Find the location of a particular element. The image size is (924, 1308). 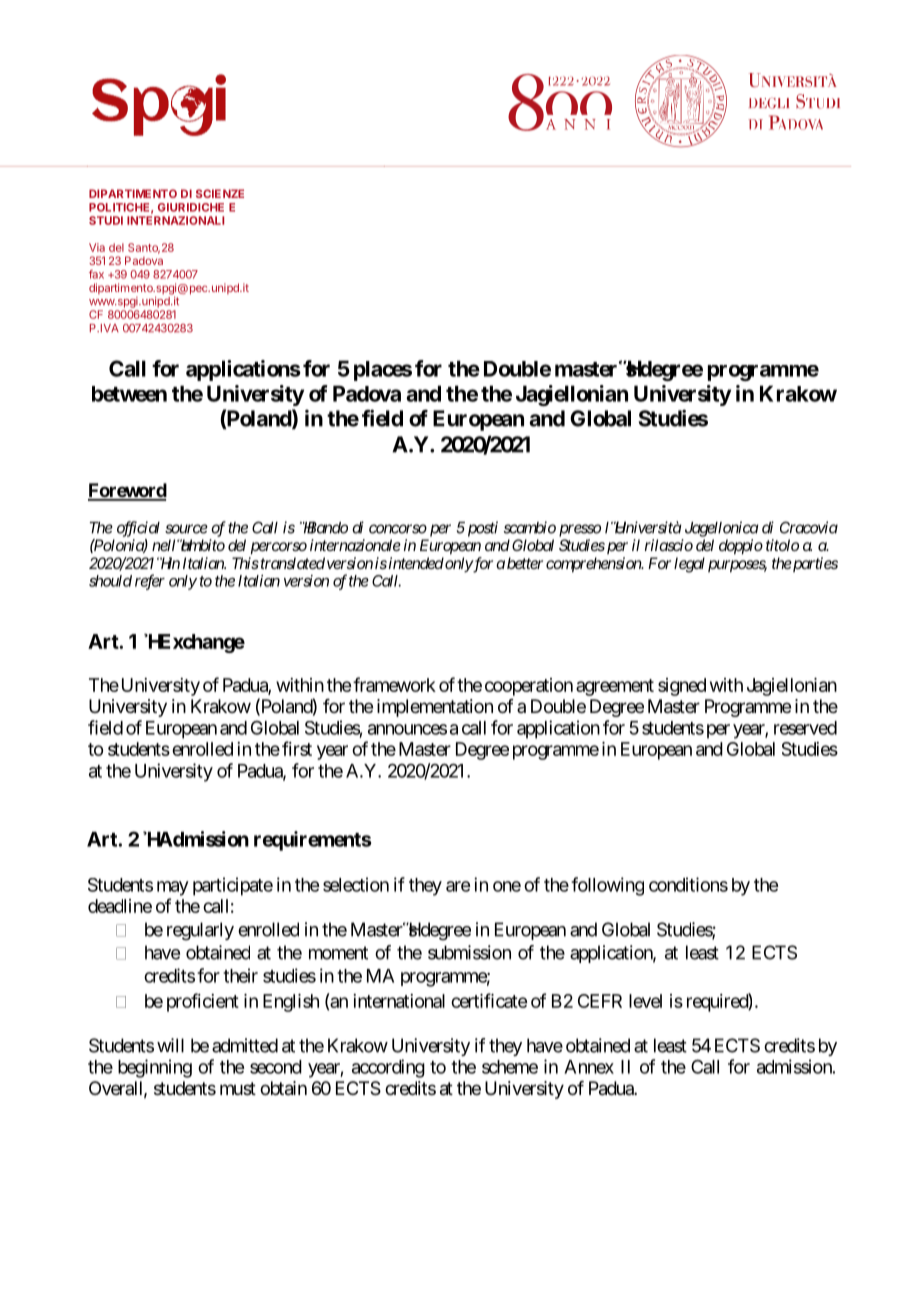

Annex is located at coordinates (589, 1067).
